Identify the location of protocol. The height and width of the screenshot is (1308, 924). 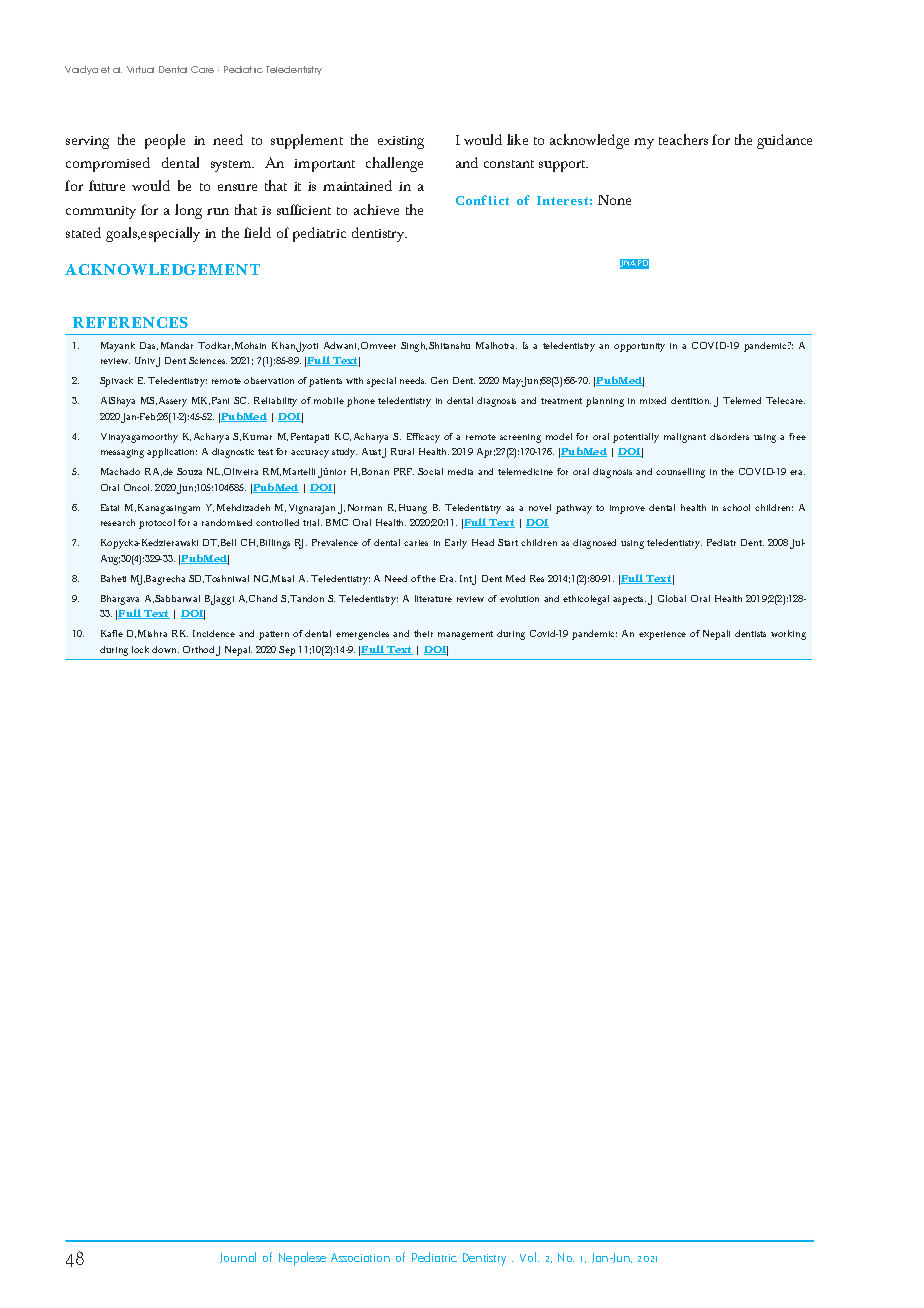
(157, 524).
